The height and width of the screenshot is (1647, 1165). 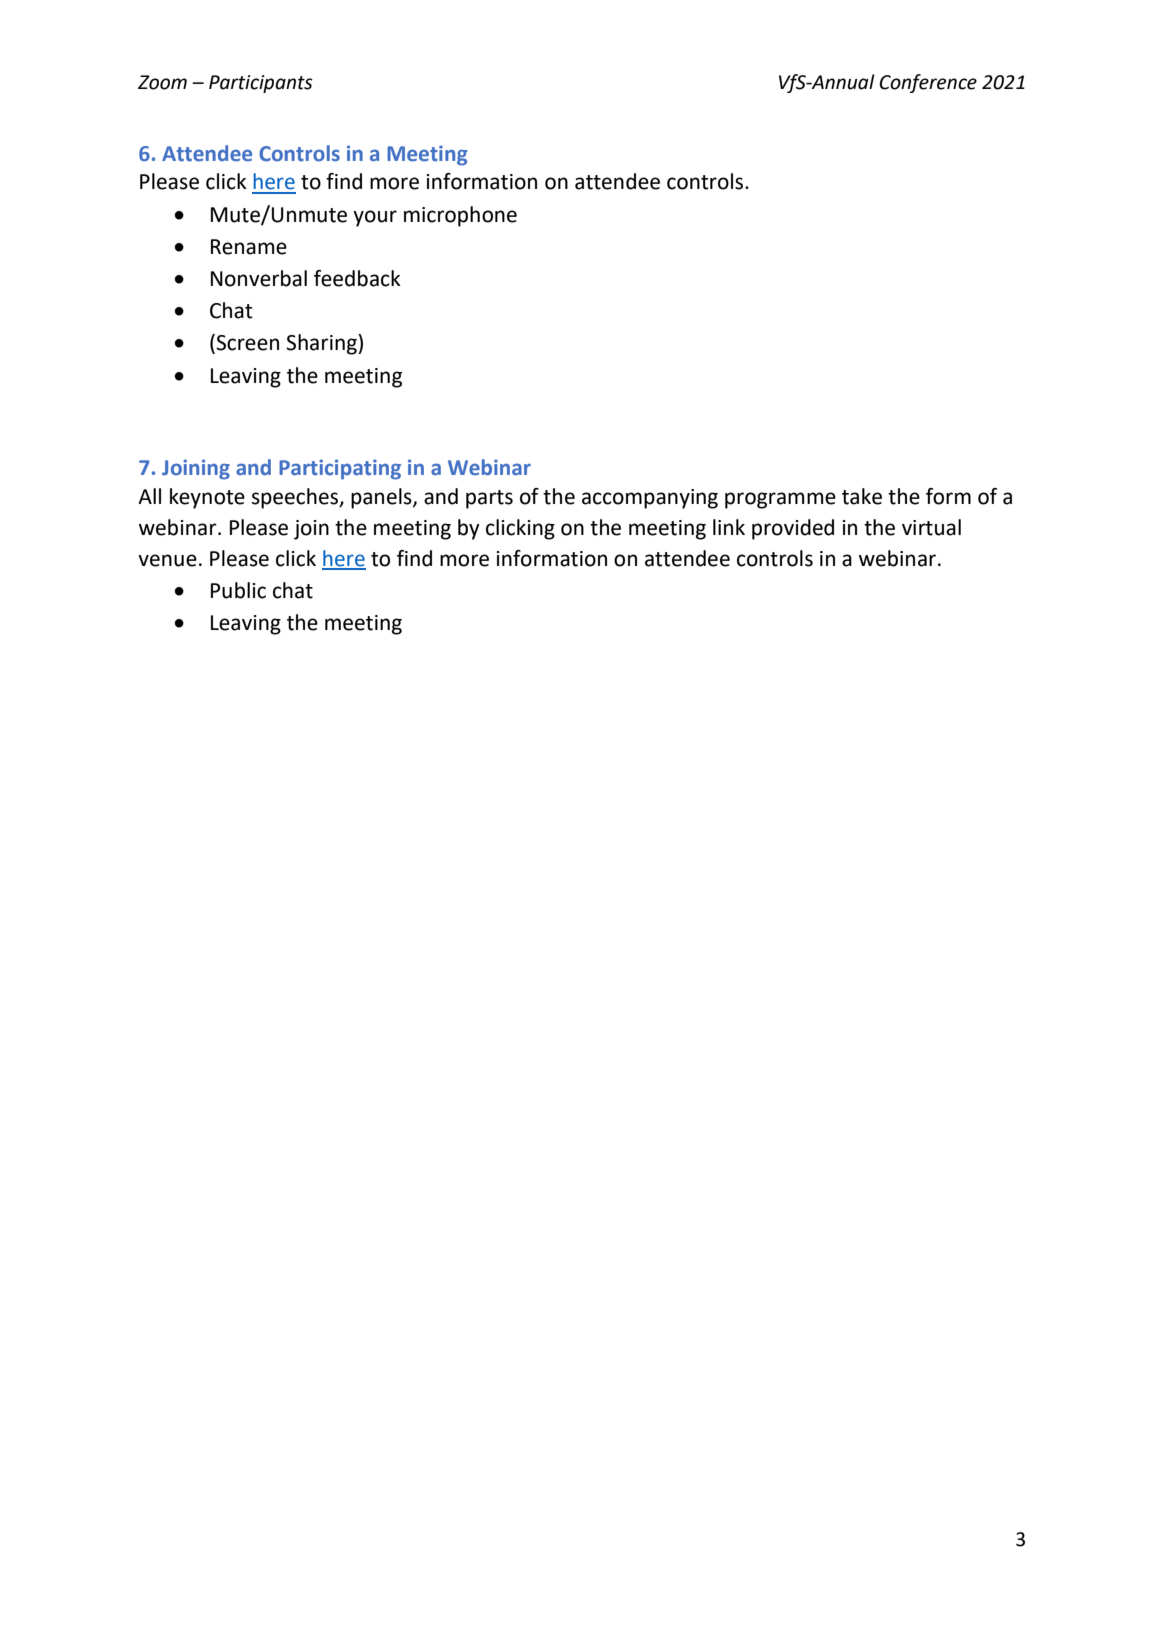 I want to click on Rename, so click(x=249, y=247).
